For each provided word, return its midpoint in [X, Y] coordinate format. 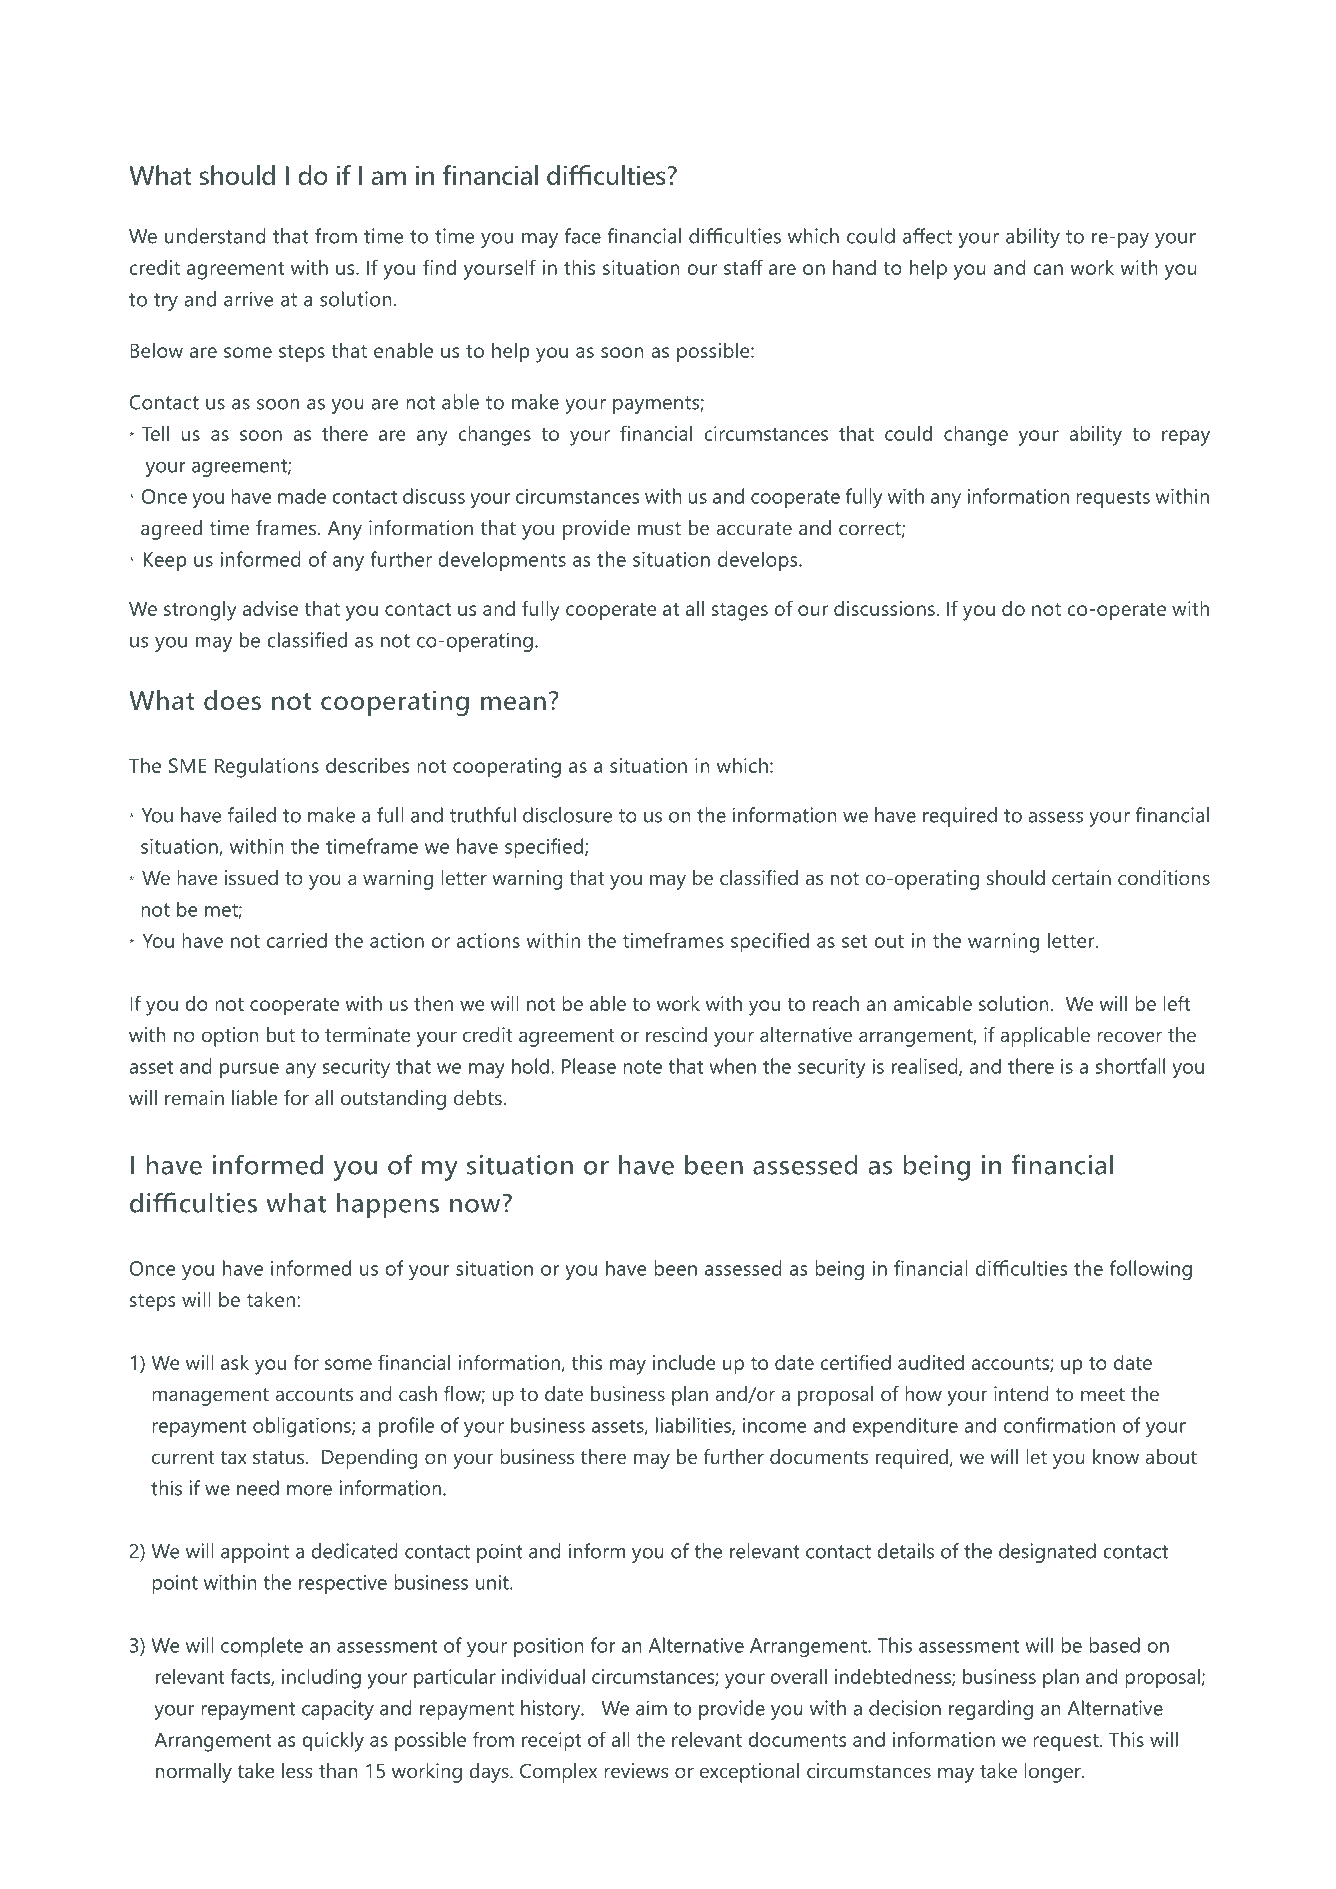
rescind [676, 1034]
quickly [333, 1742]
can [1048, 269]
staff [743, 267]
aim [651, 1708]
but [281, 1034]
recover [1129, 1036]
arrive [249, 299]
